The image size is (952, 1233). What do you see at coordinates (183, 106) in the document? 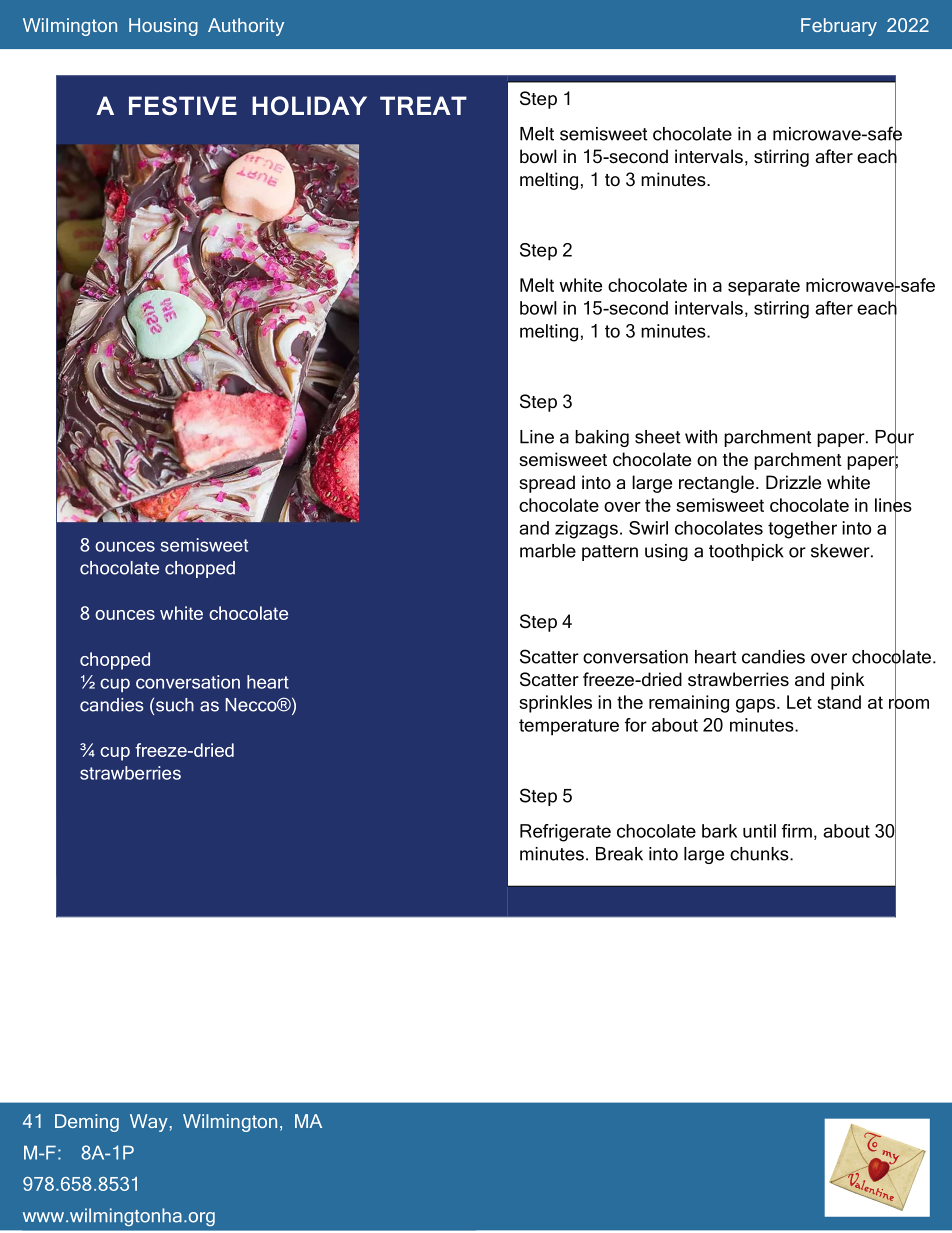
I see `FESTIVE` at bounding box center [183, 106].
